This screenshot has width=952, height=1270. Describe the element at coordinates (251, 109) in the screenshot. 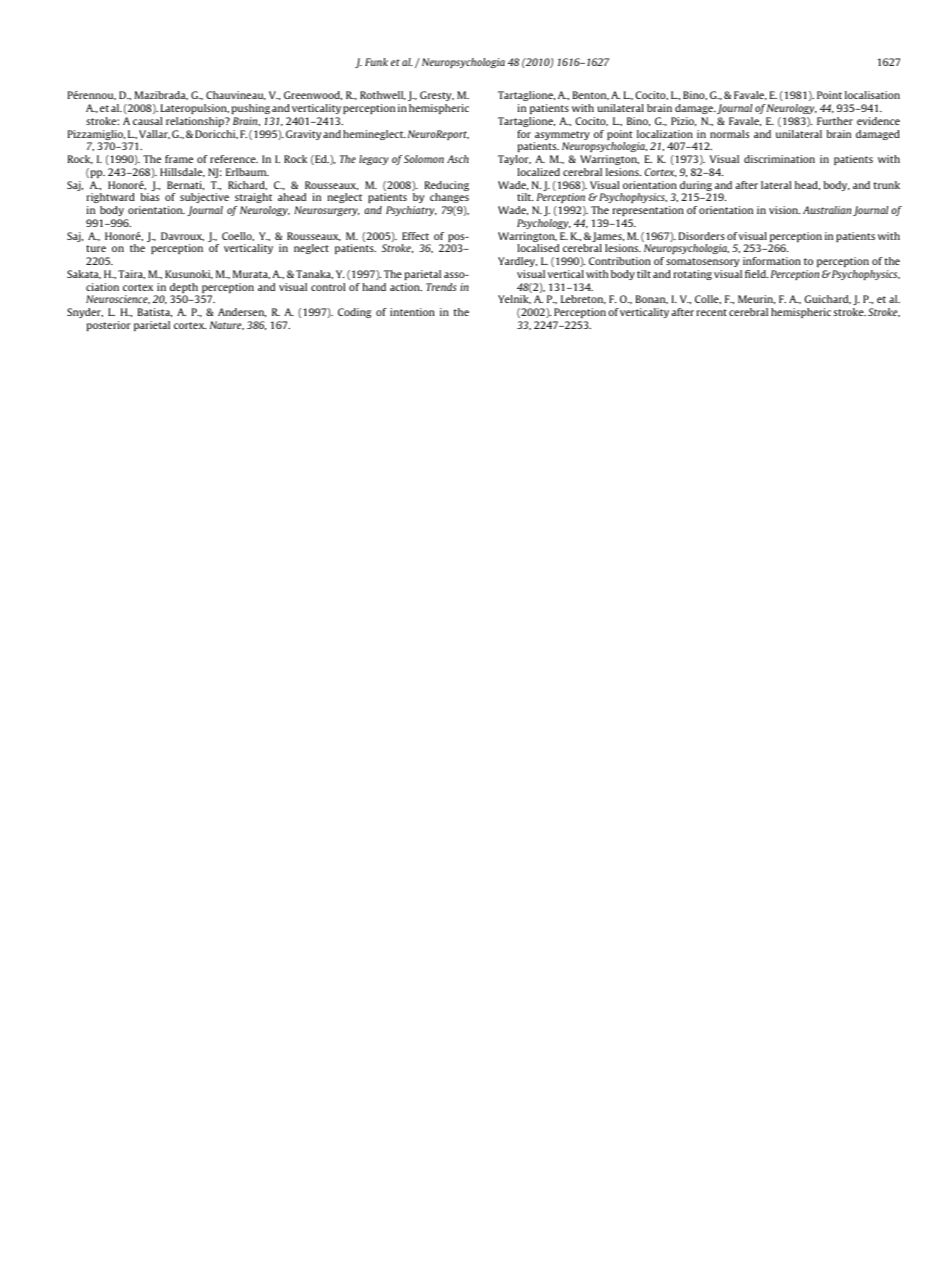

I see `pushing` at that location.
